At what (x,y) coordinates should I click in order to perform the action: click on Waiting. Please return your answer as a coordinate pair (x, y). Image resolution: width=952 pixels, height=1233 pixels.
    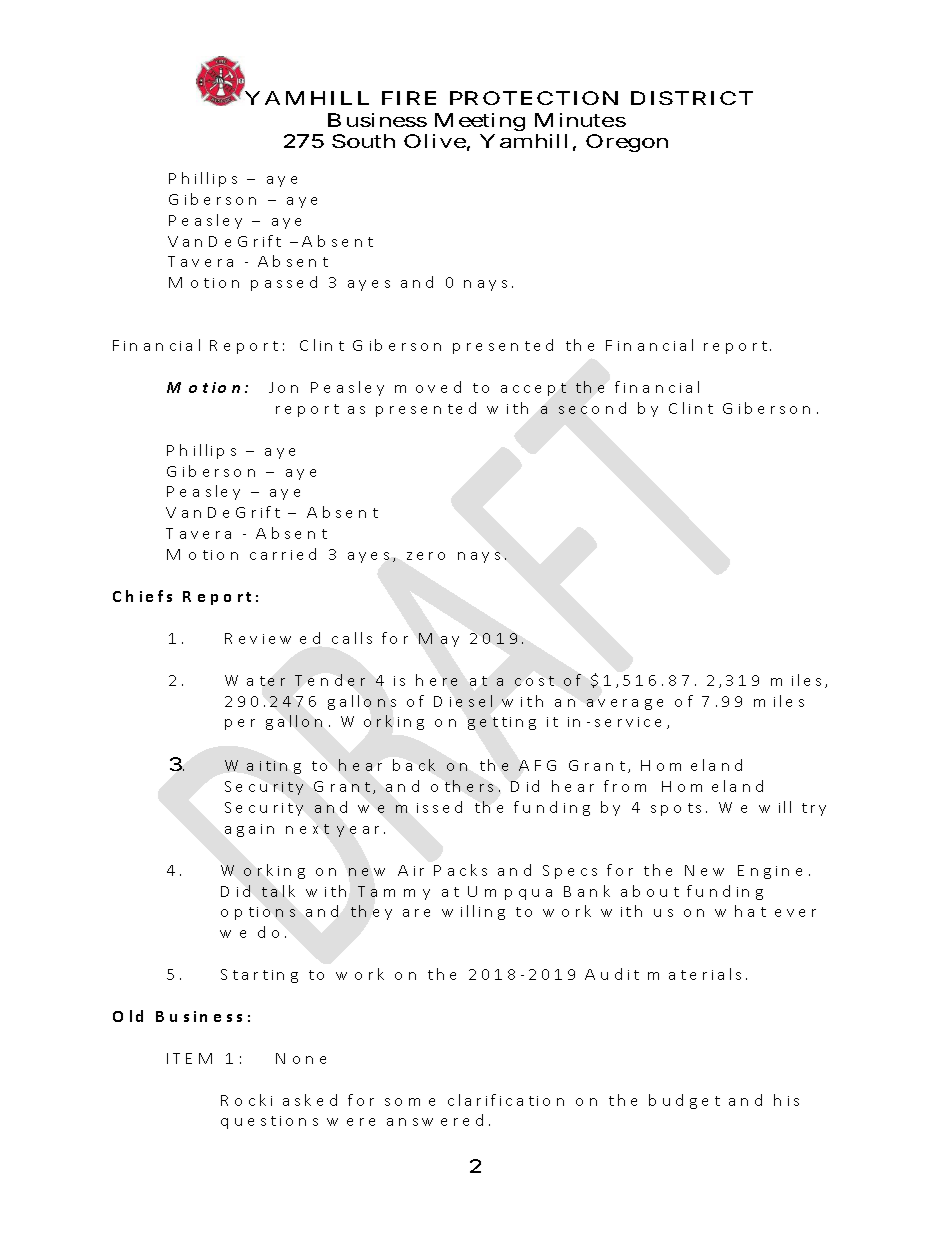
    Looking at the image, I should click on (263, 767).
